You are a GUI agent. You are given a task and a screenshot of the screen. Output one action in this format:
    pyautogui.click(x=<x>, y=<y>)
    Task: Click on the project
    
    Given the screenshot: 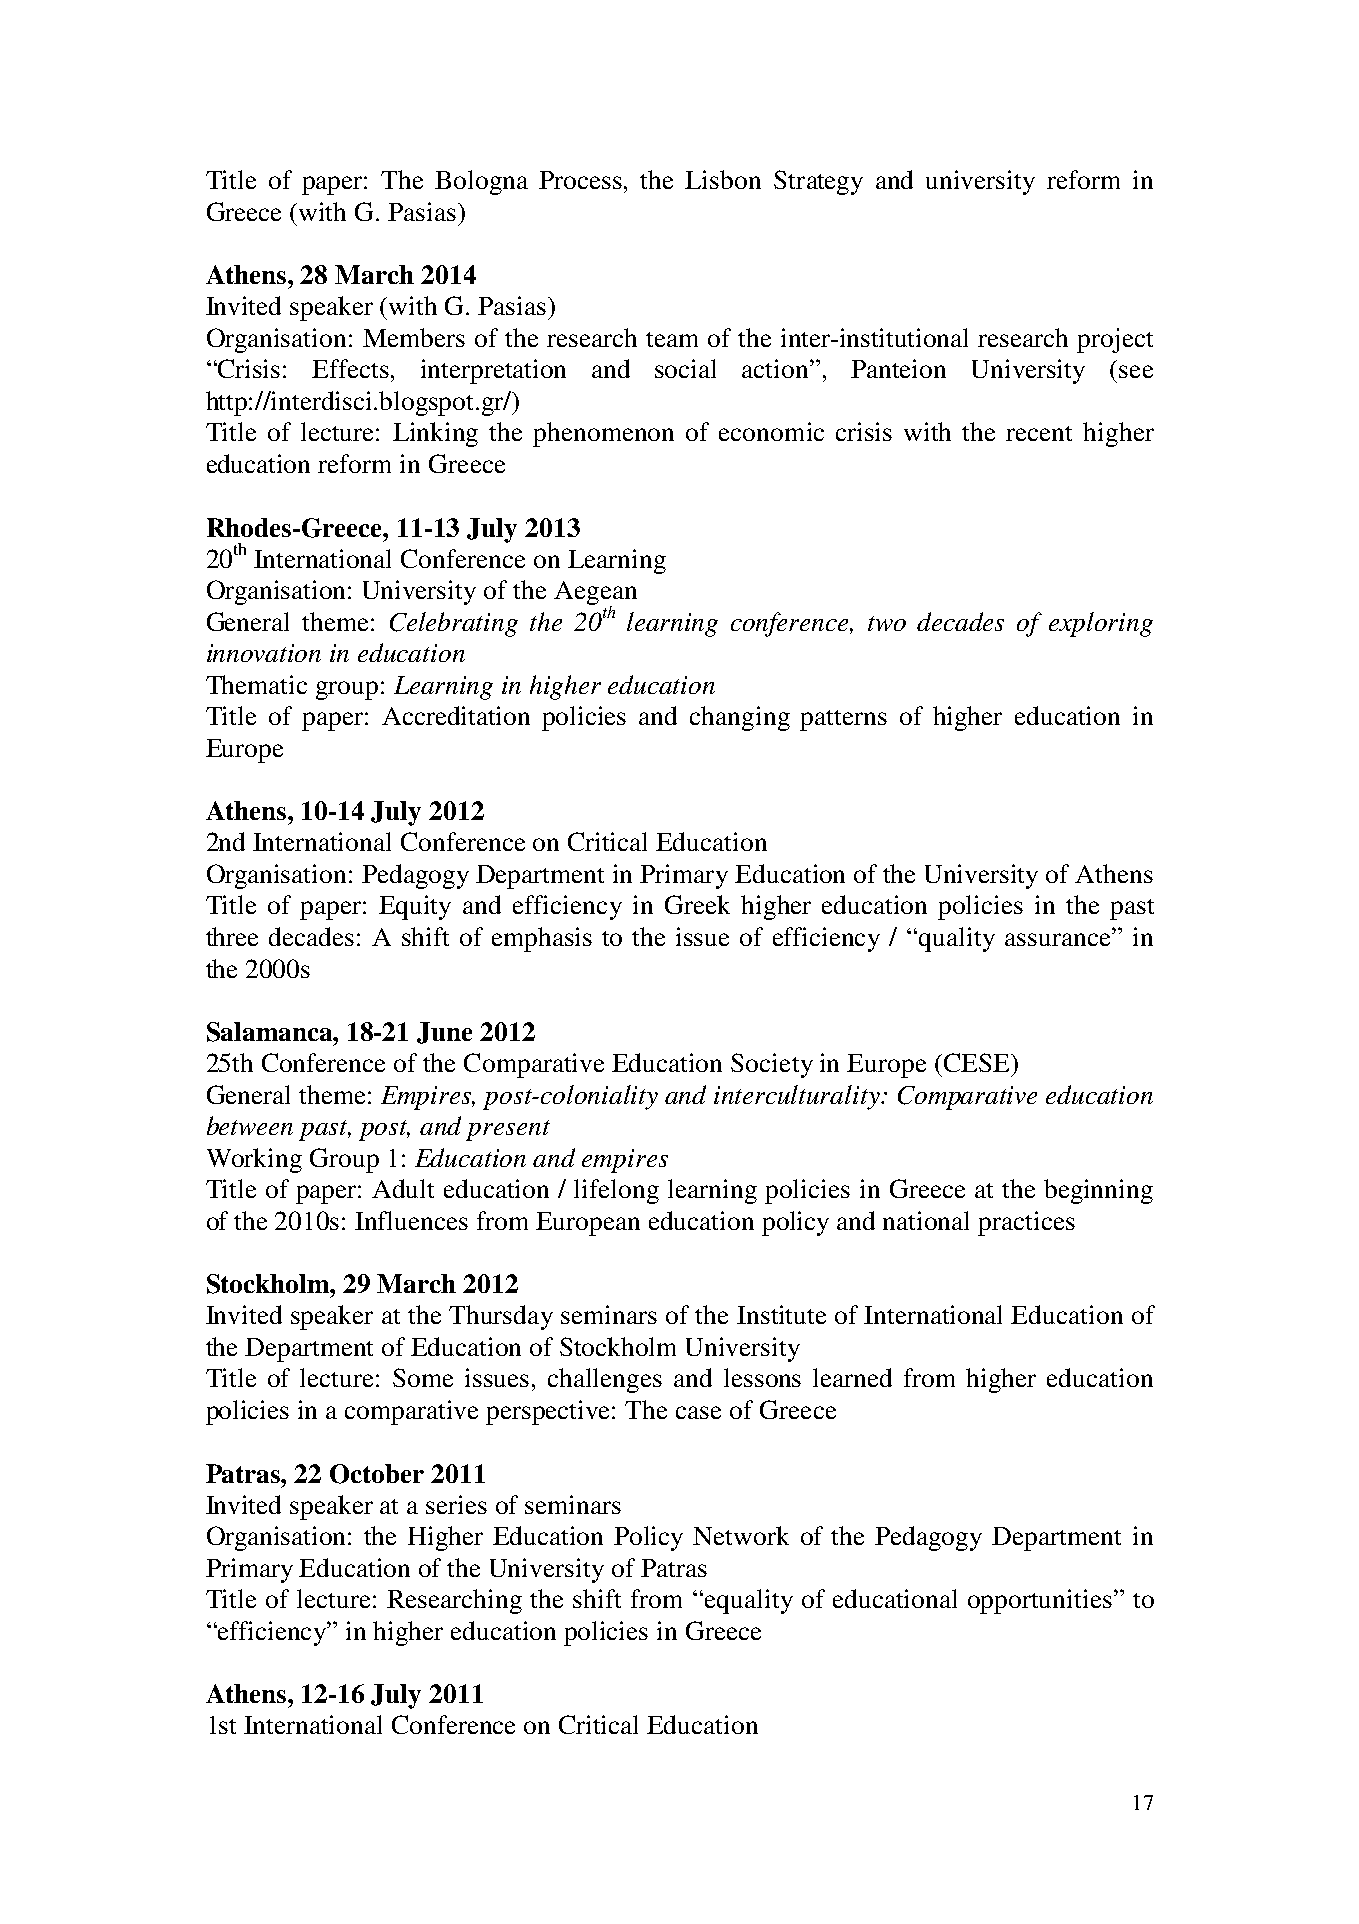 What is the action you would take?
    pyautogui.click(x=1115, y=340)
